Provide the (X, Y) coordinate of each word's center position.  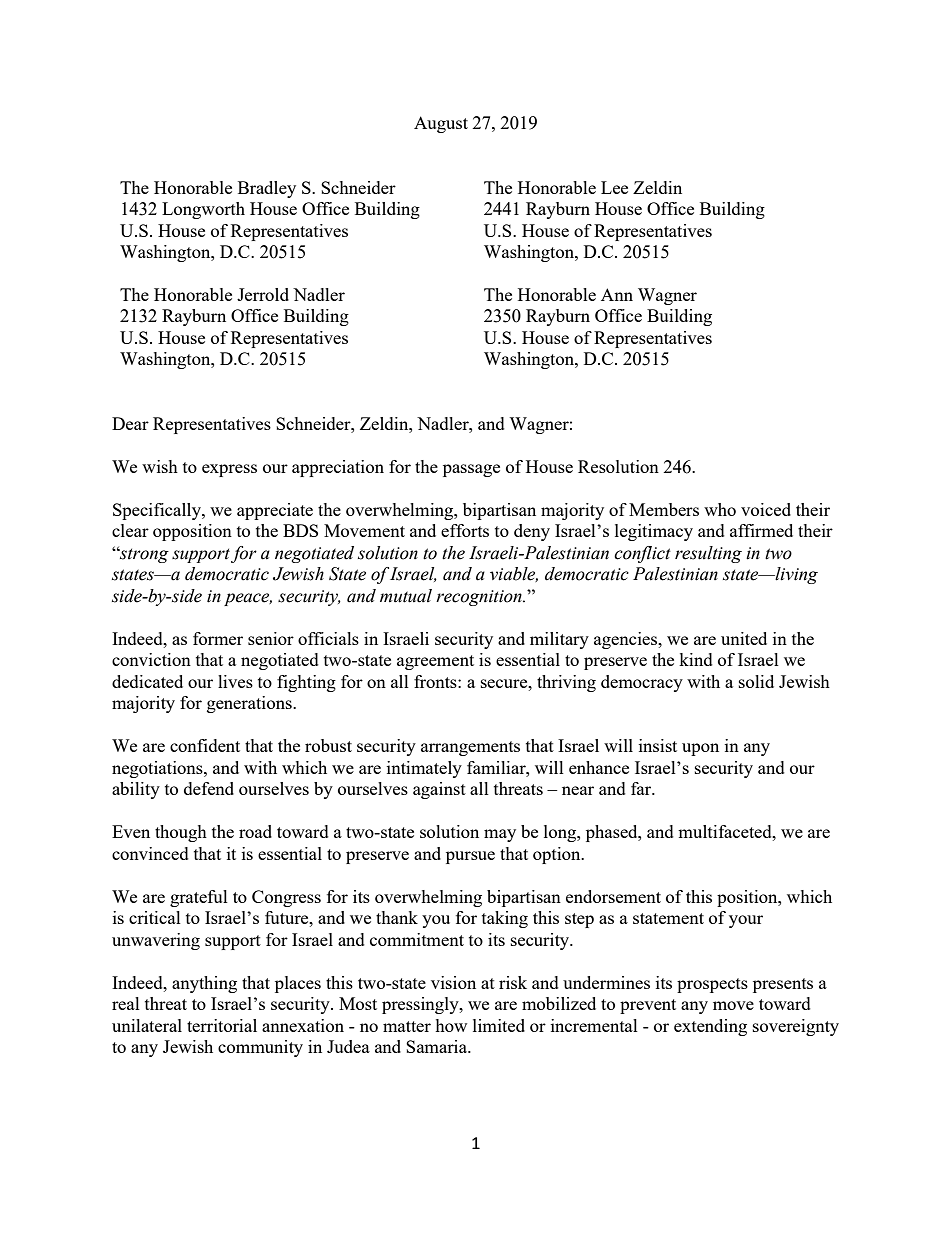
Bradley (267, 189)
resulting (708, 554)
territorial (222, 1025)
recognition (480, 598)
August (441, 124)
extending (710, 1027)
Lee (614, 187)
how (451, 1025)
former (218, 638)
